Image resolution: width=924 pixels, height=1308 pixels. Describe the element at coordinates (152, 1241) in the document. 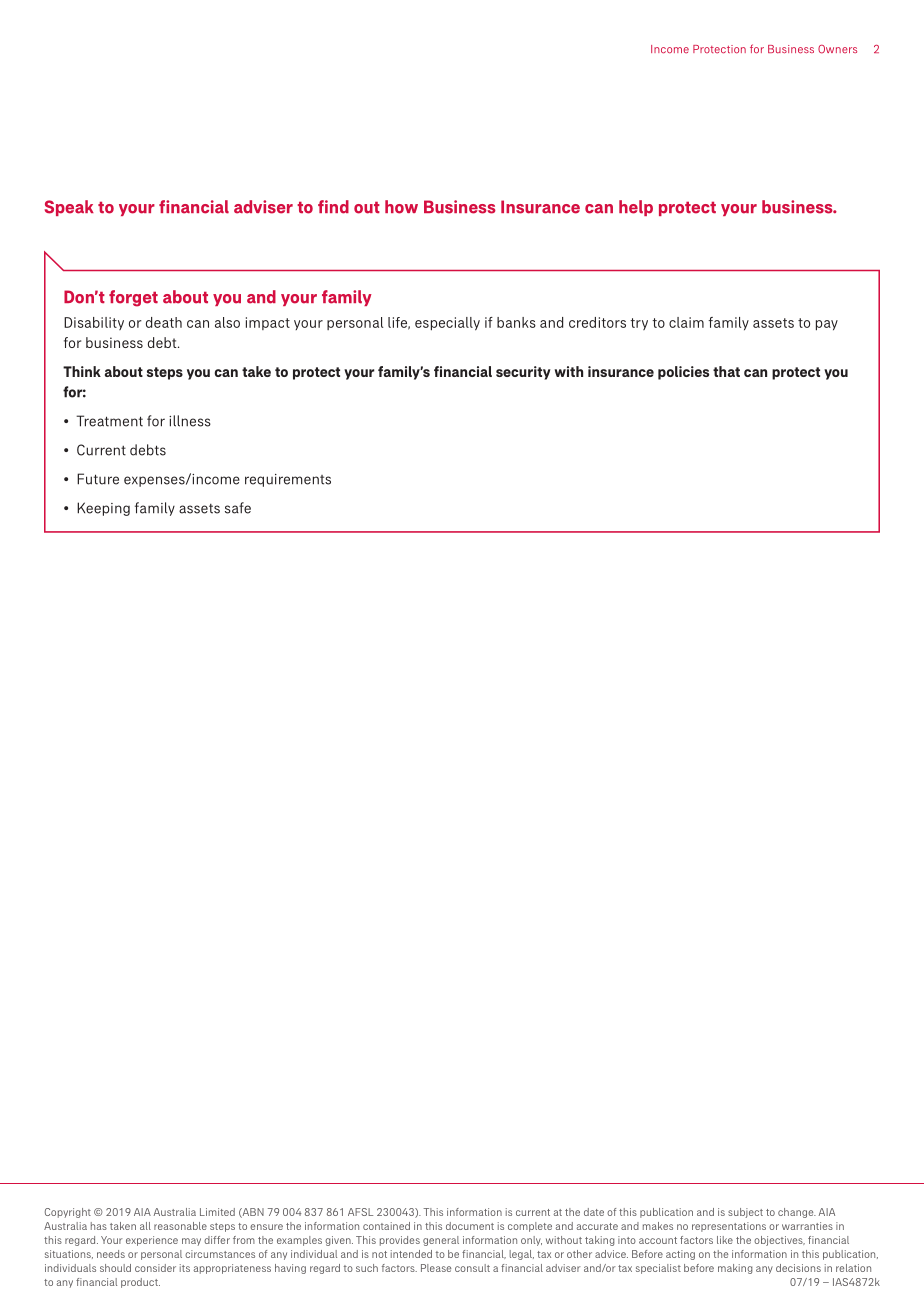

I see `experience` at that location.
